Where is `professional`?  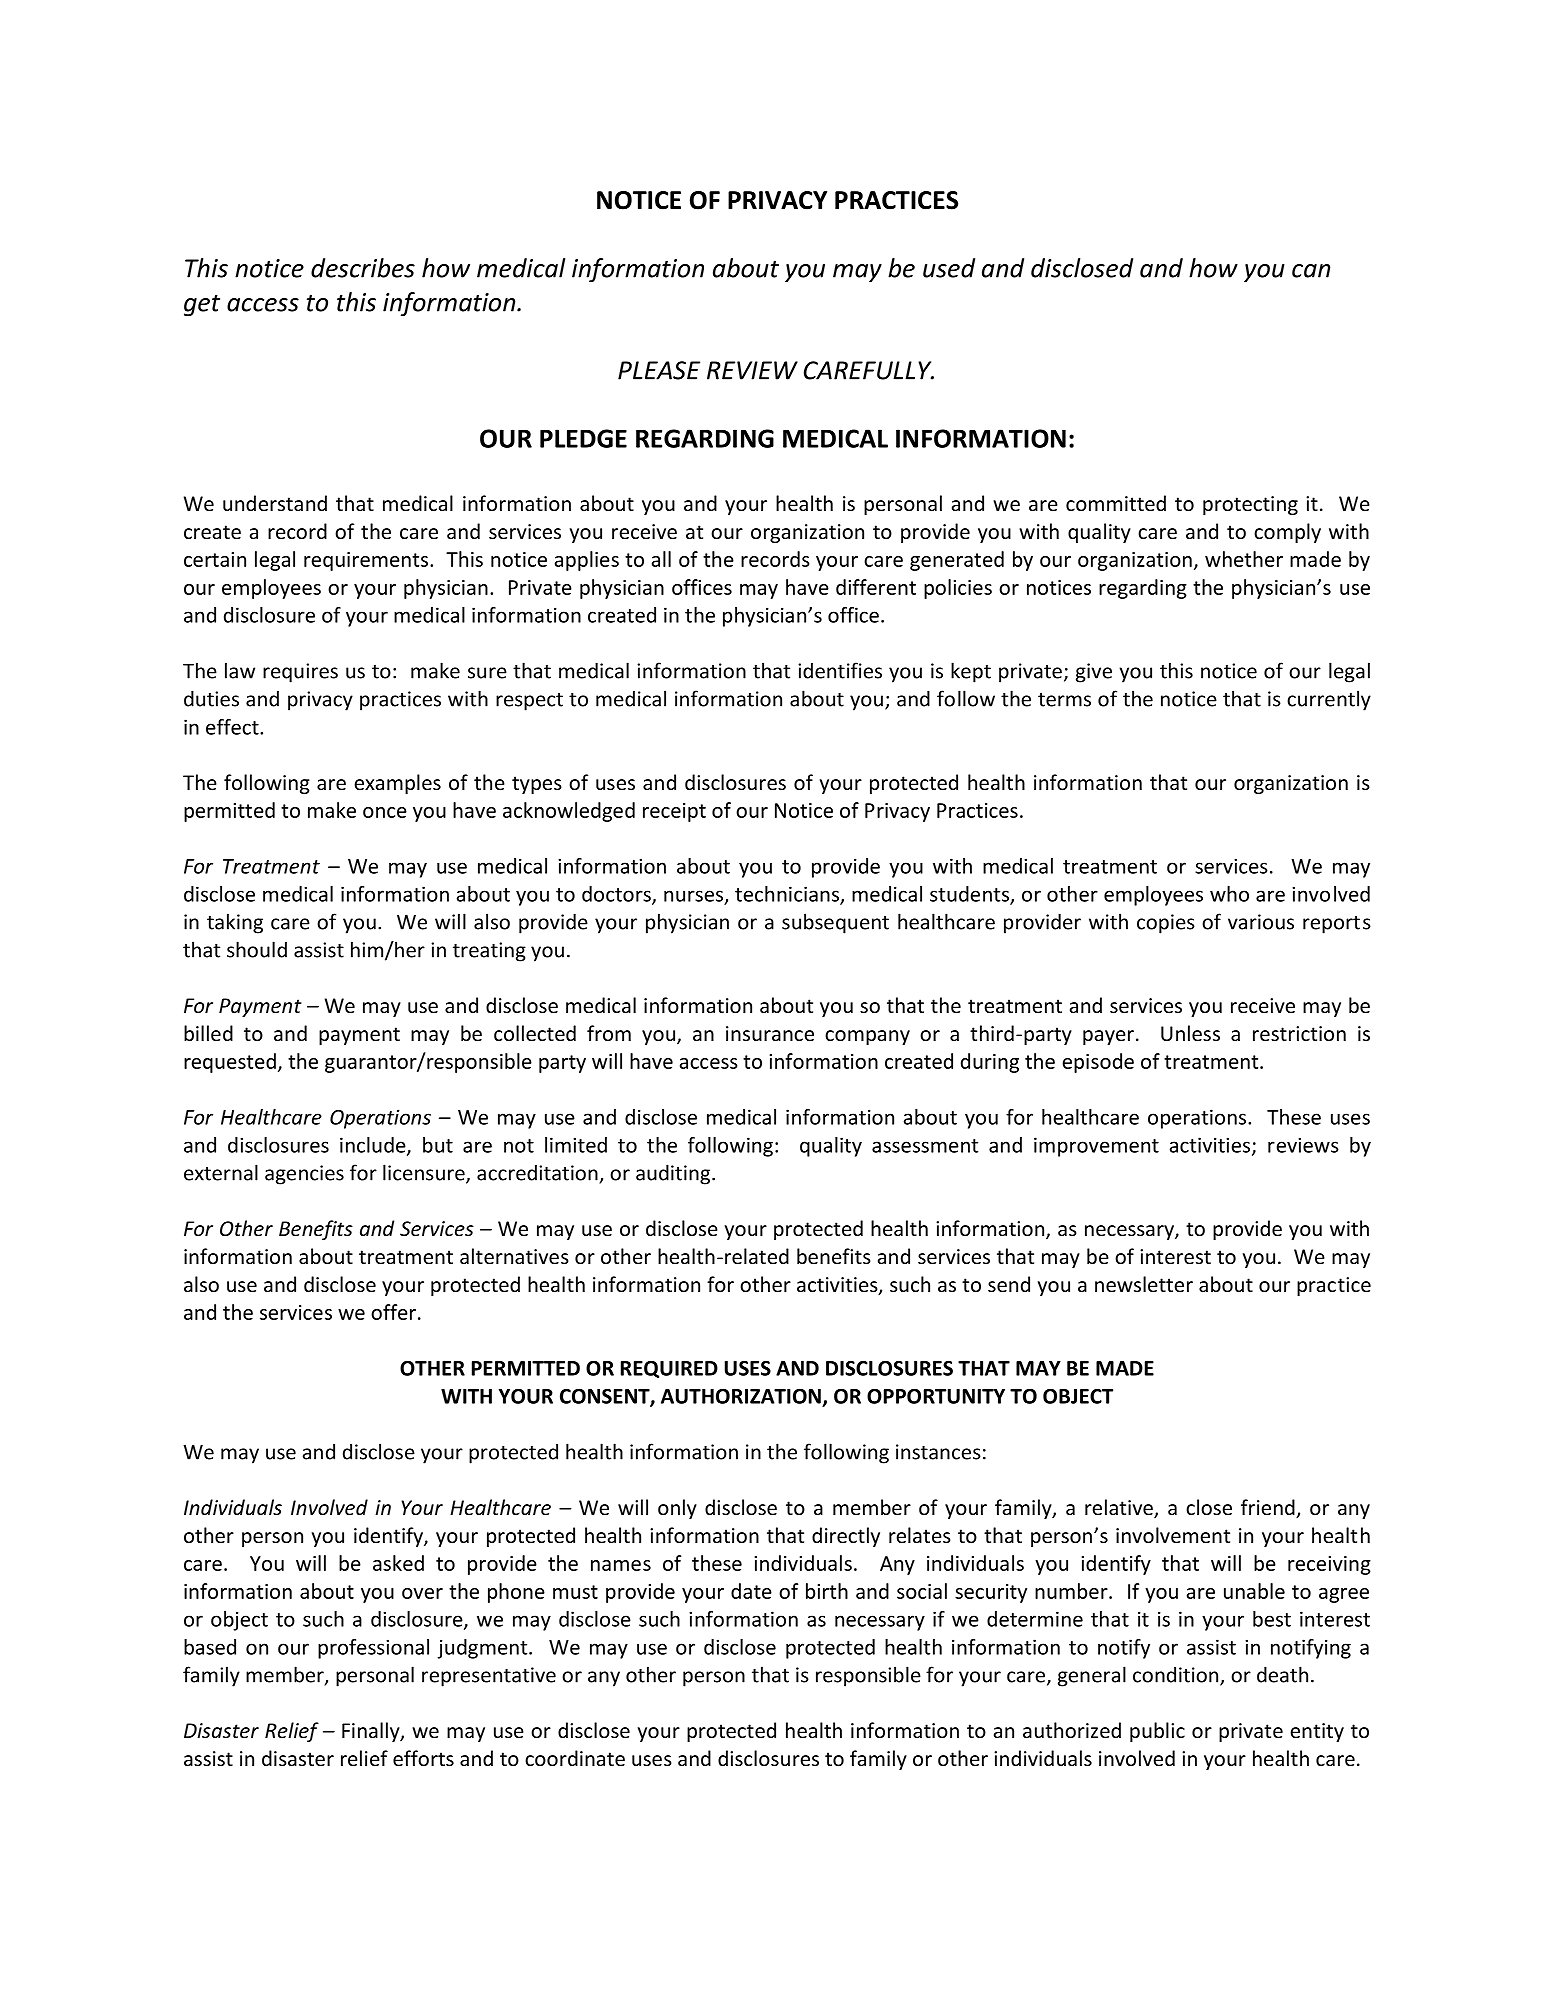 professional is located at coordinates (373, 1649).
